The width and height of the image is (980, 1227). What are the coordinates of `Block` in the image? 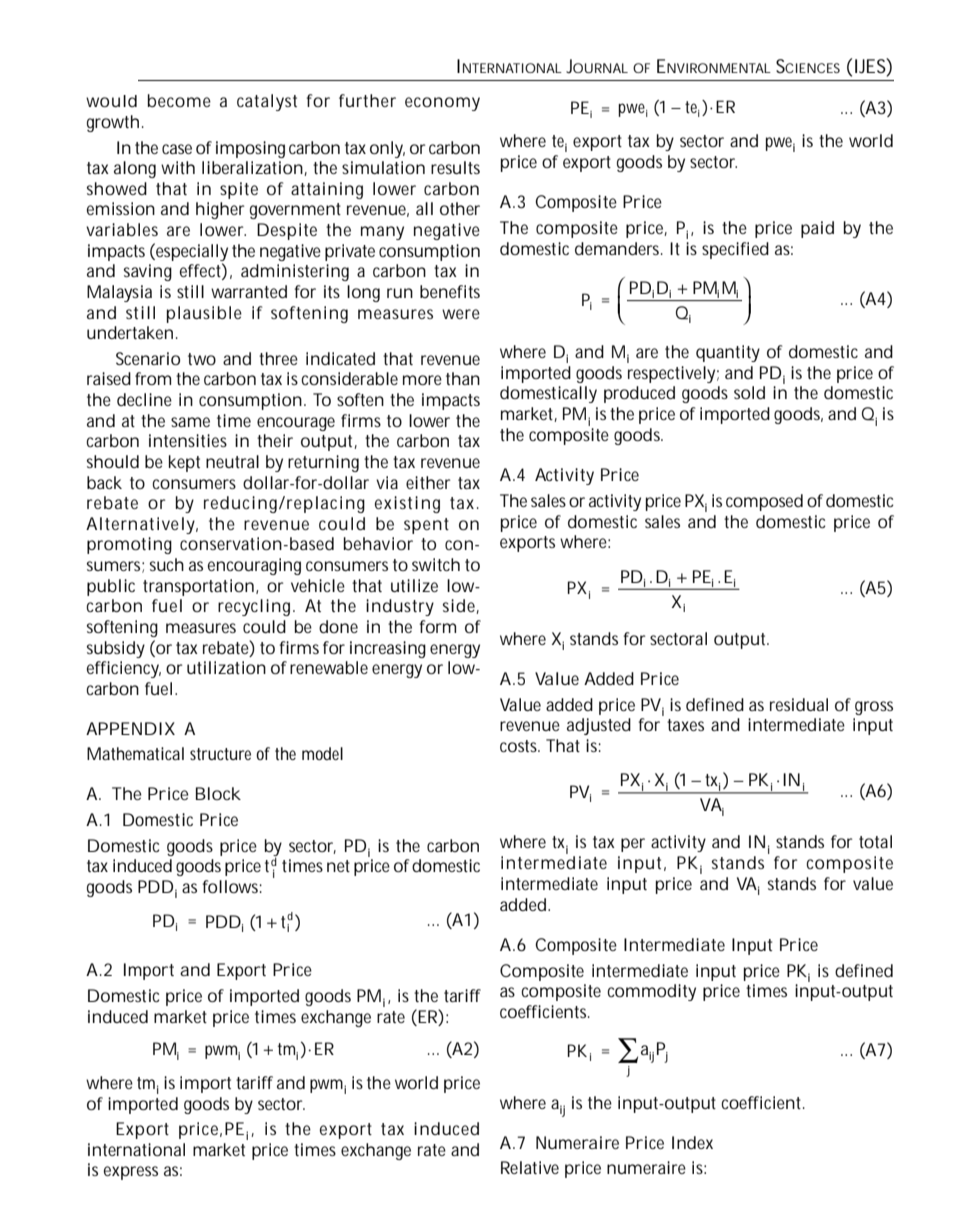 It's located at (218, 793).
